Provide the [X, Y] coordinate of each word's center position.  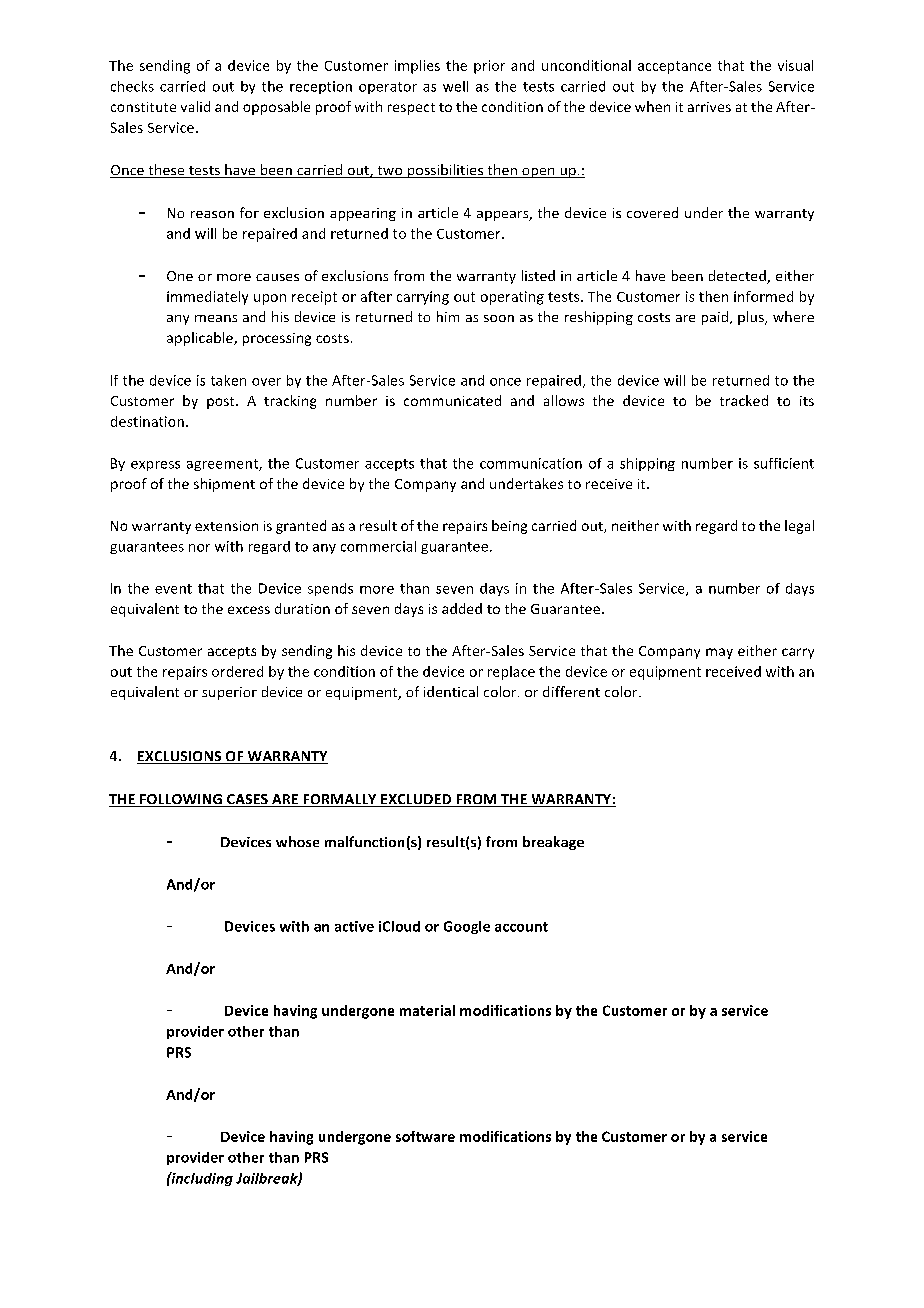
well [455, 86]
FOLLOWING [181, 800]
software [425, 1136]
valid [195, 106]
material [427, 1010]
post [222, 403]
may [719, 653]
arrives [709, 107]
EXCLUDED [416, 800]
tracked [744, 400]
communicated [452, 400]
